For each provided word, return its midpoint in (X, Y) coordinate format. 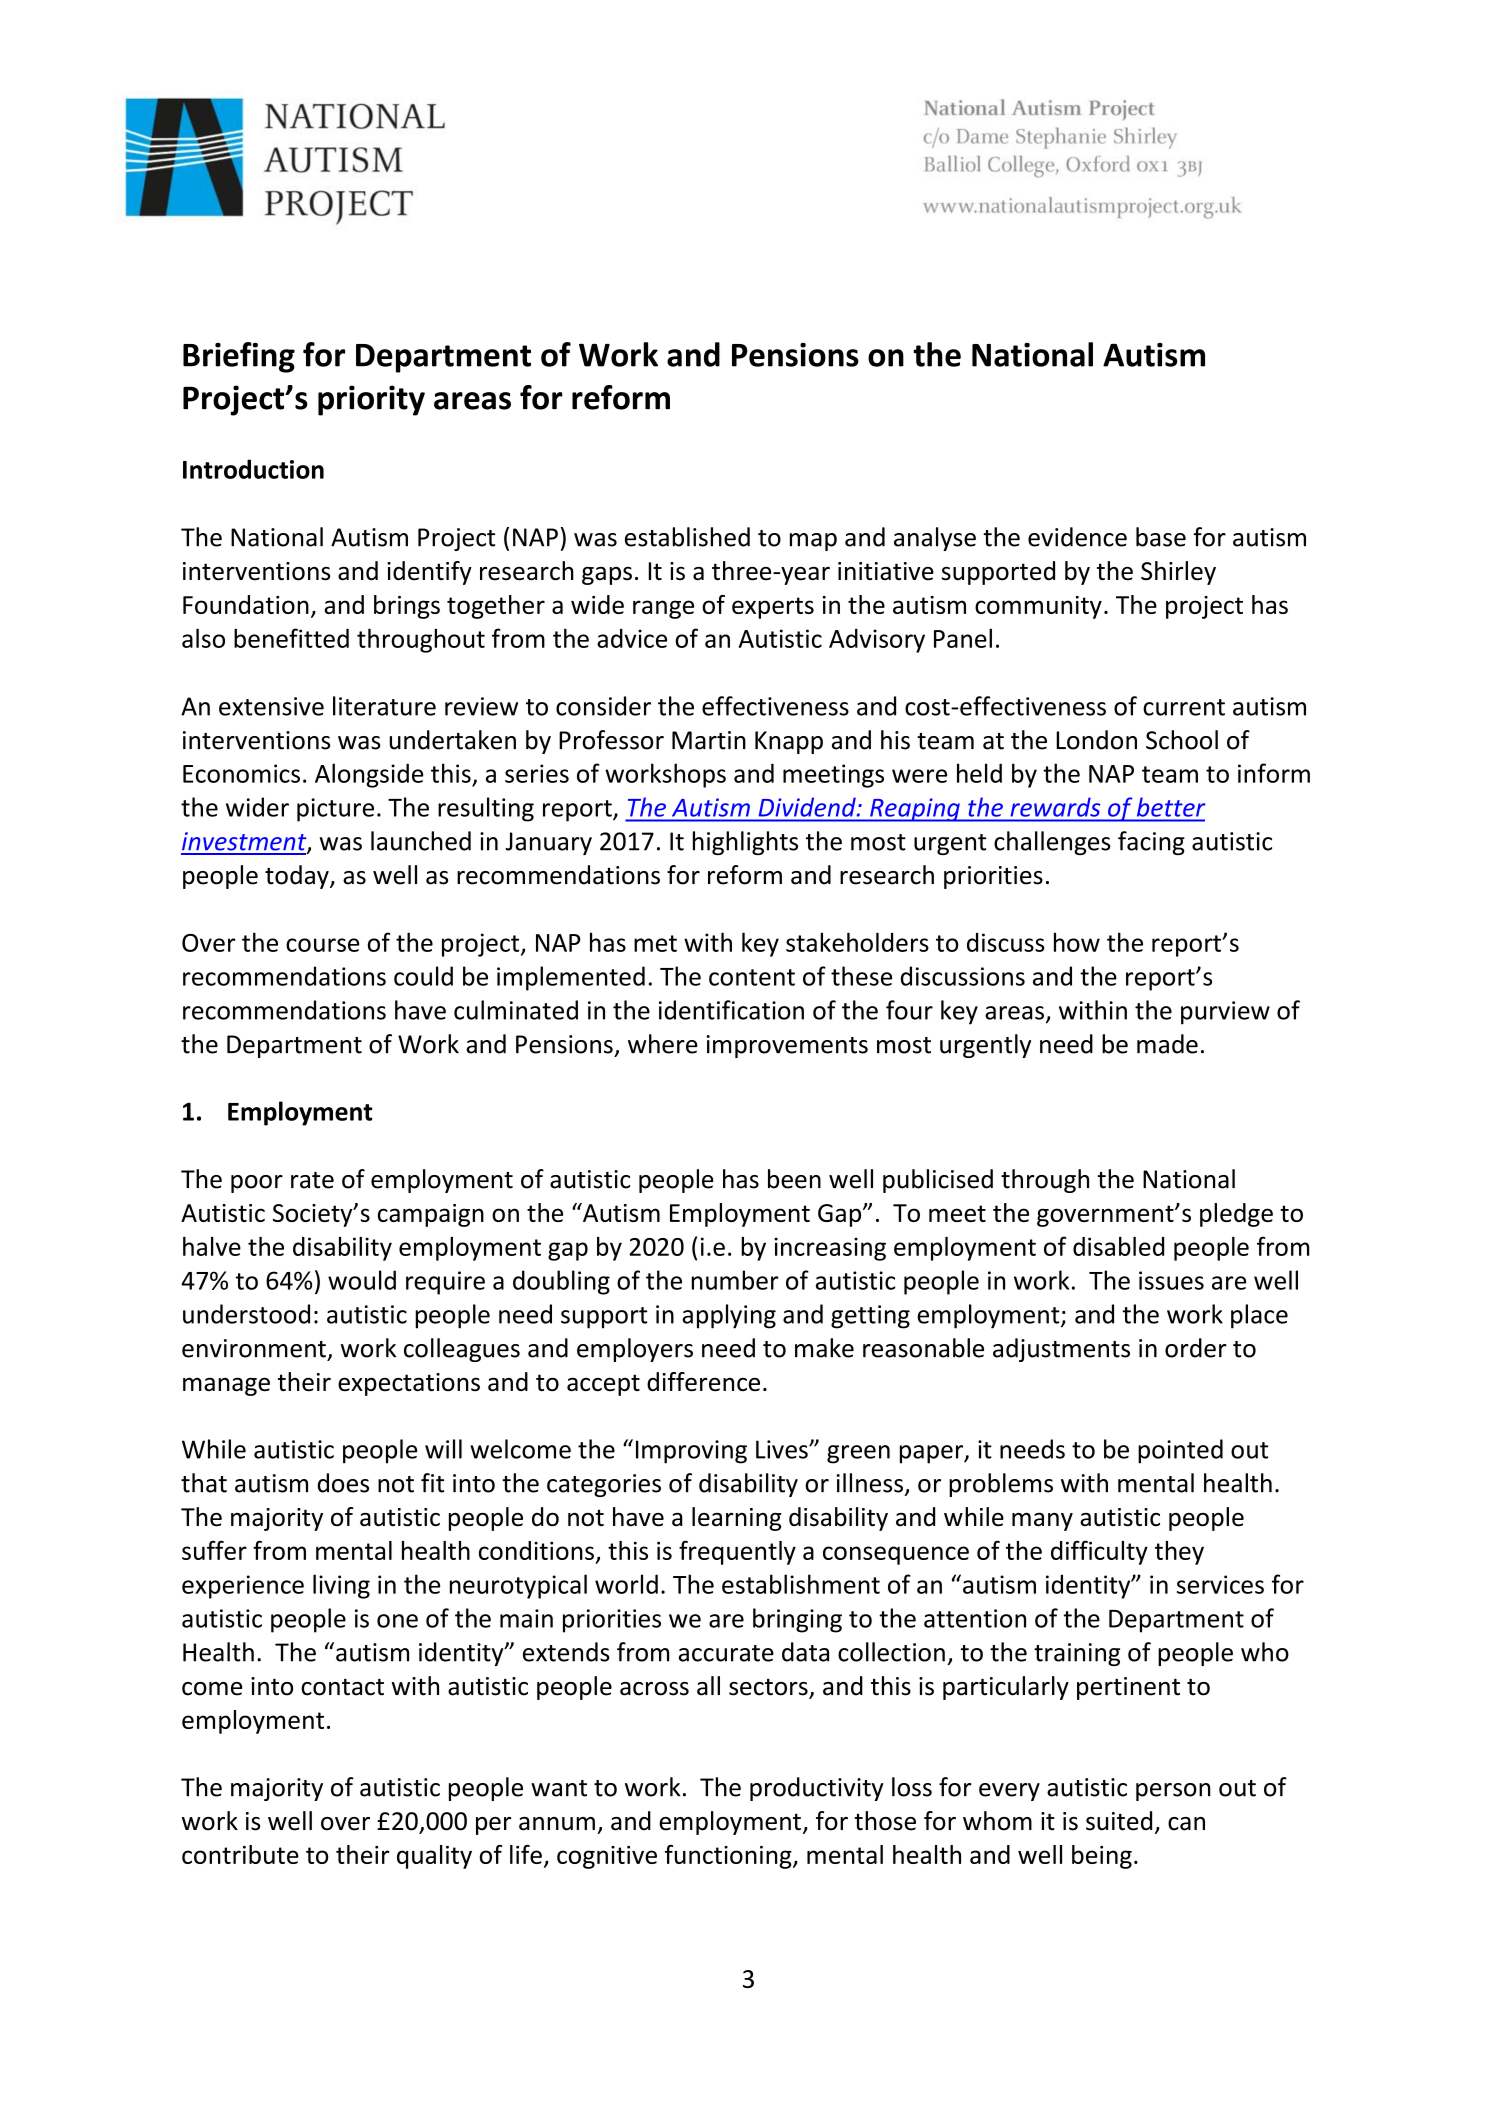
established (687, 537)
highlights (745, 843)
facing (1151, 843)
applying (729, 1316)
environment (254, 1348)
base (1161, 537)
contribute (240, 1854)
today (298, 877)
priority (371, 400)
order (1196, 1348)
